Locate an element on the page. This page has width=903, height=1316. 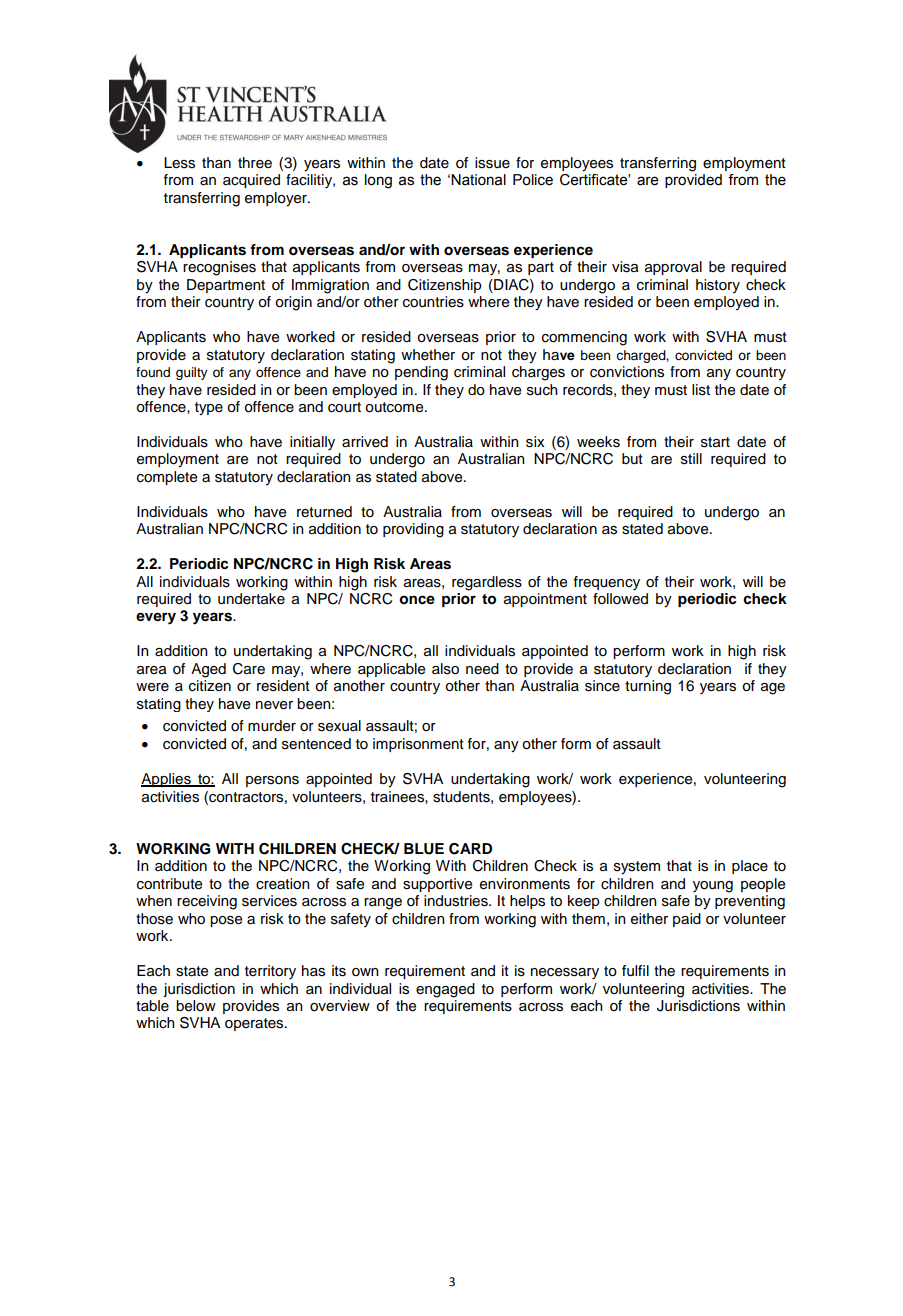
murder is located at coordinates (272, 726).
